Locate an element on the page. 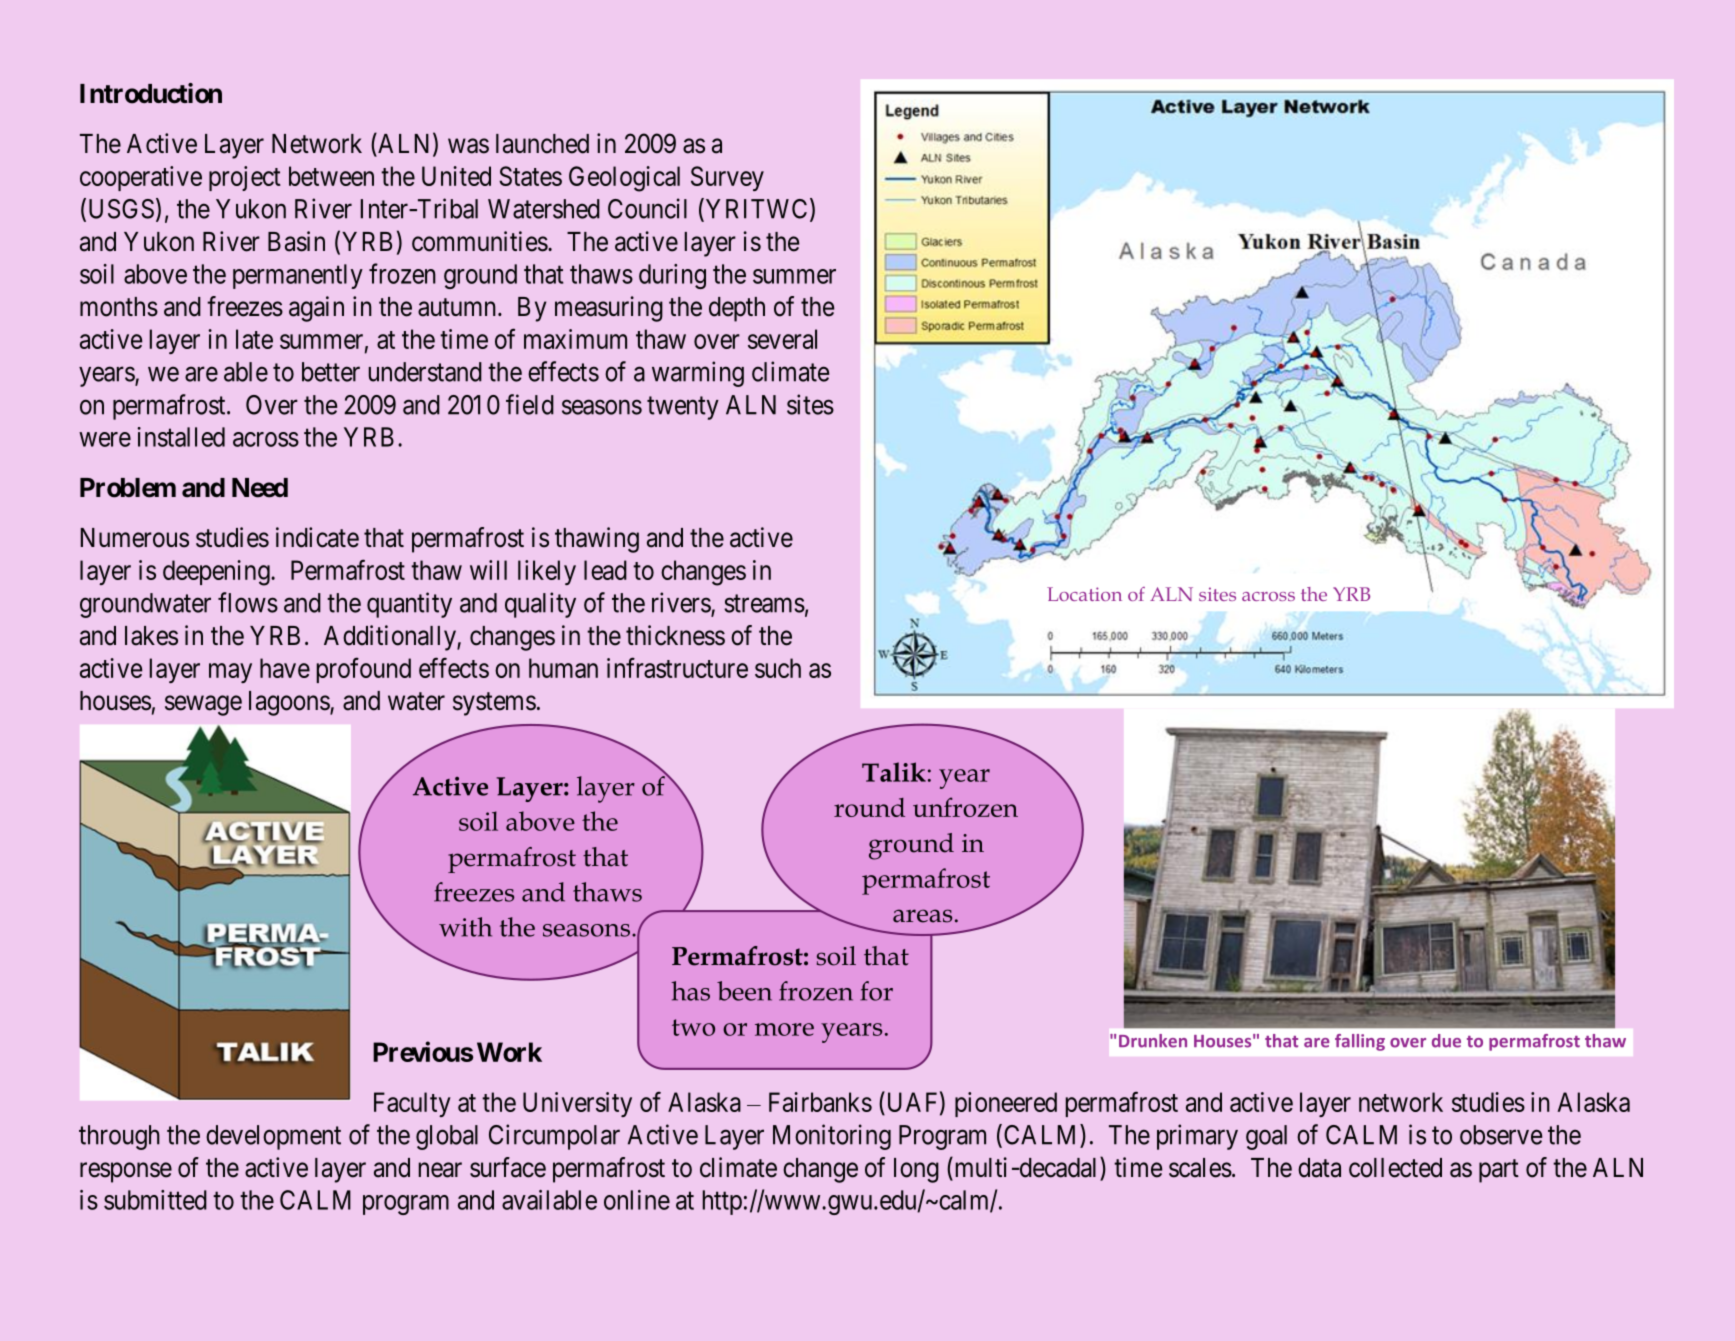 The height and width of the document is (1341, 1735). Council is located at coordinates (647, 208).
